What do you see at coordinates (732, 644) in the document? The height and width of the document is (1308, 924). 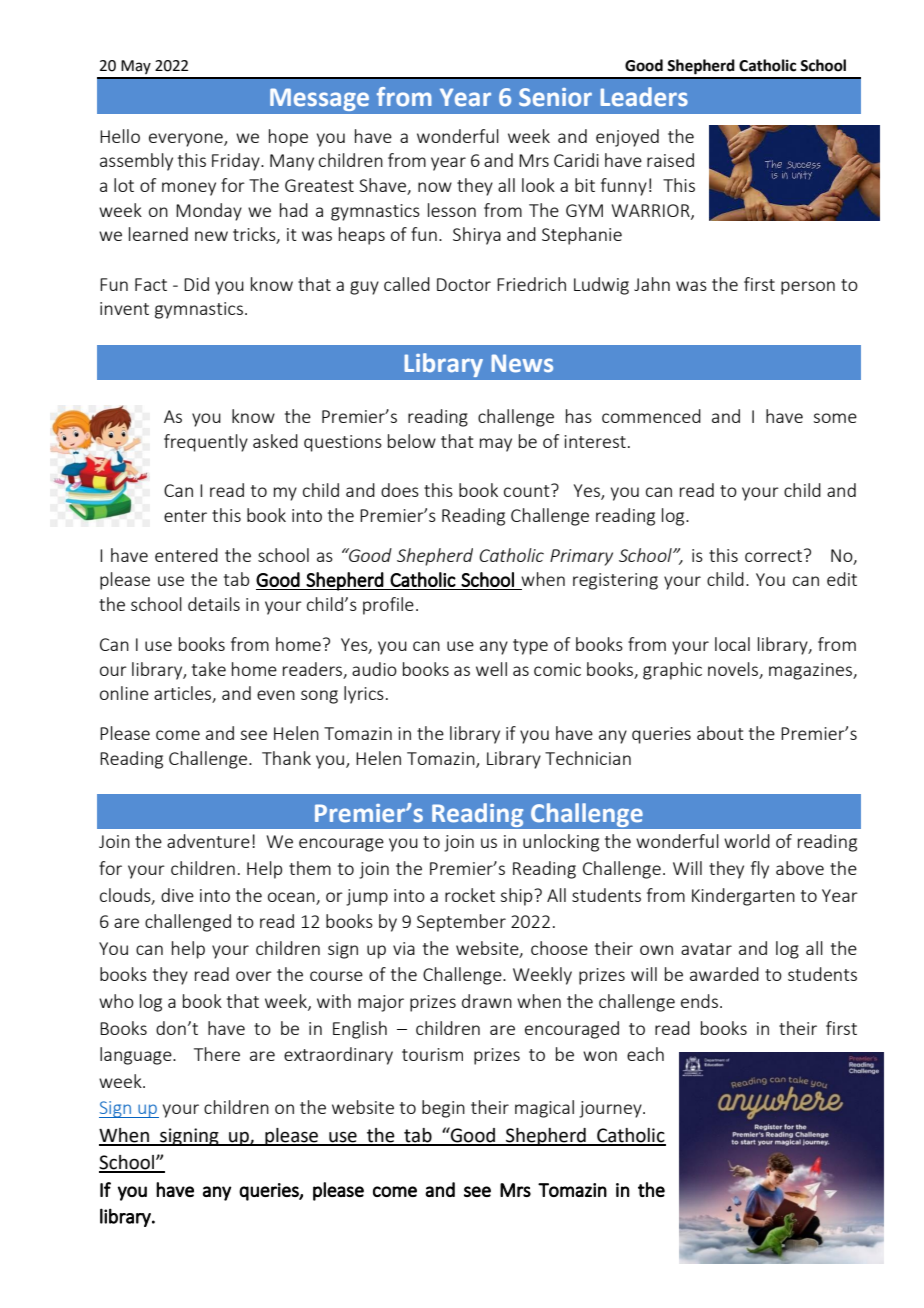 I see `local` at bounding box center [732, 644].
